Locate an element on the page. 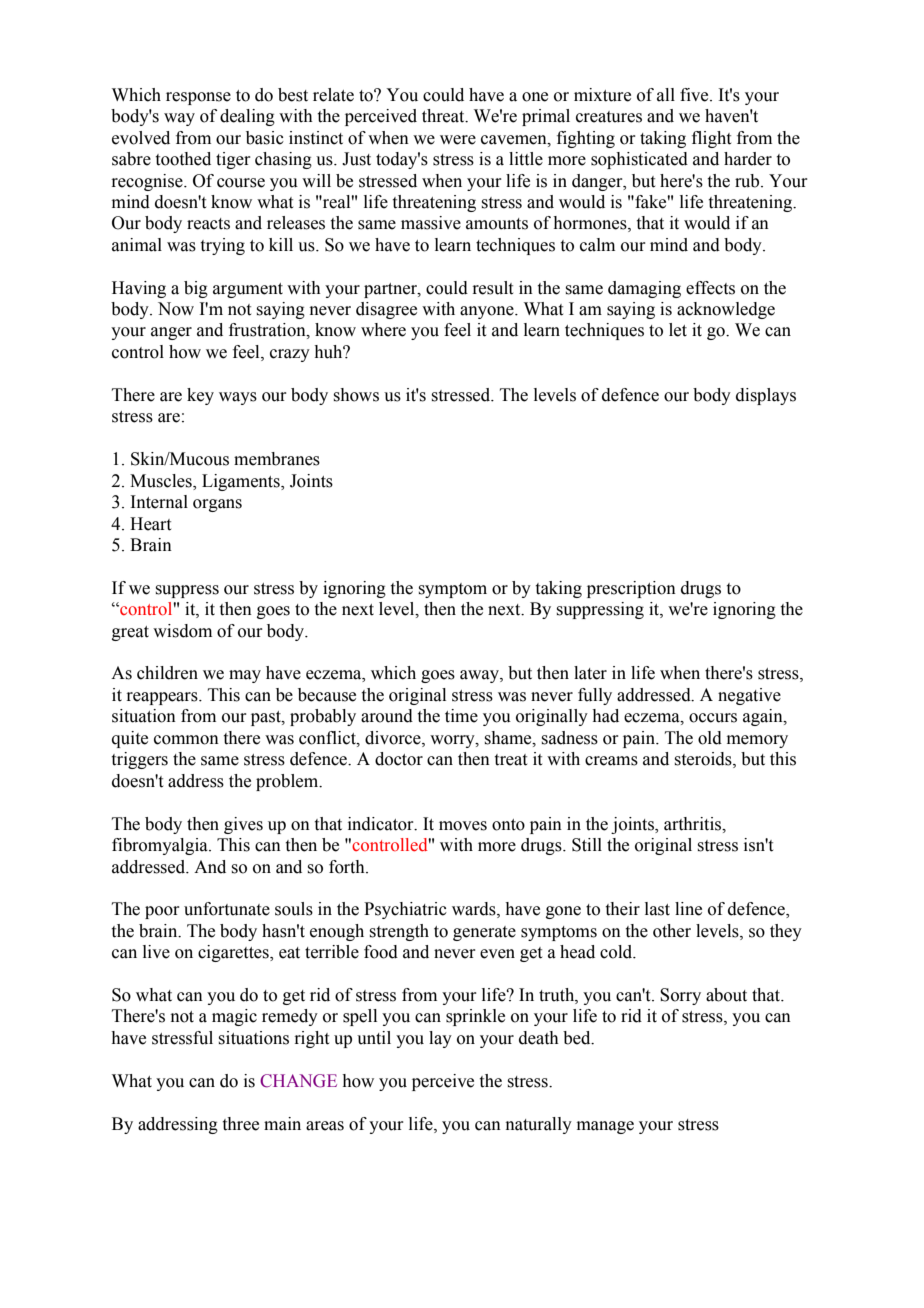 The height and width of the document is (1308, 924). response is located at coordinates (198, 98).
